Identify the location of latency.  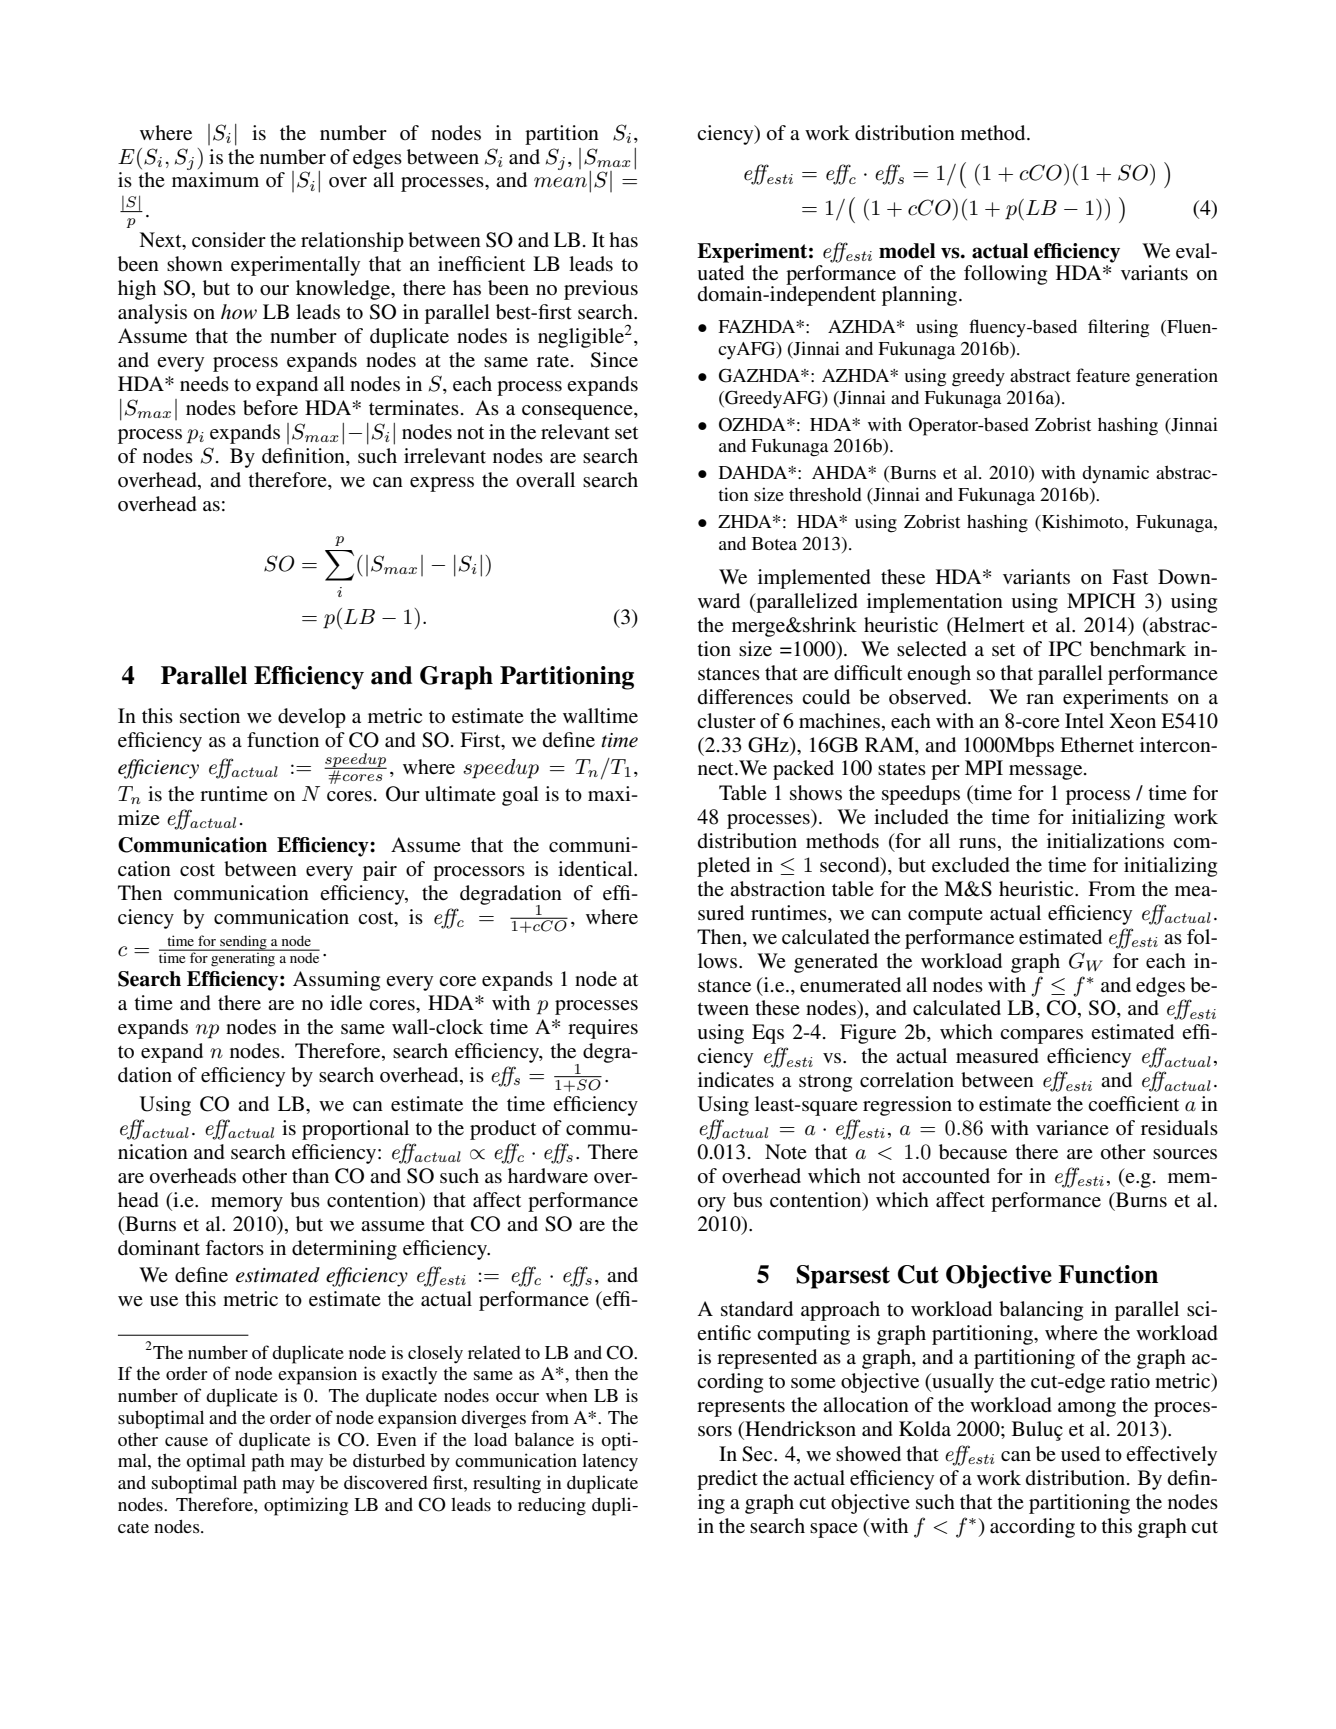
(610, 1463).
